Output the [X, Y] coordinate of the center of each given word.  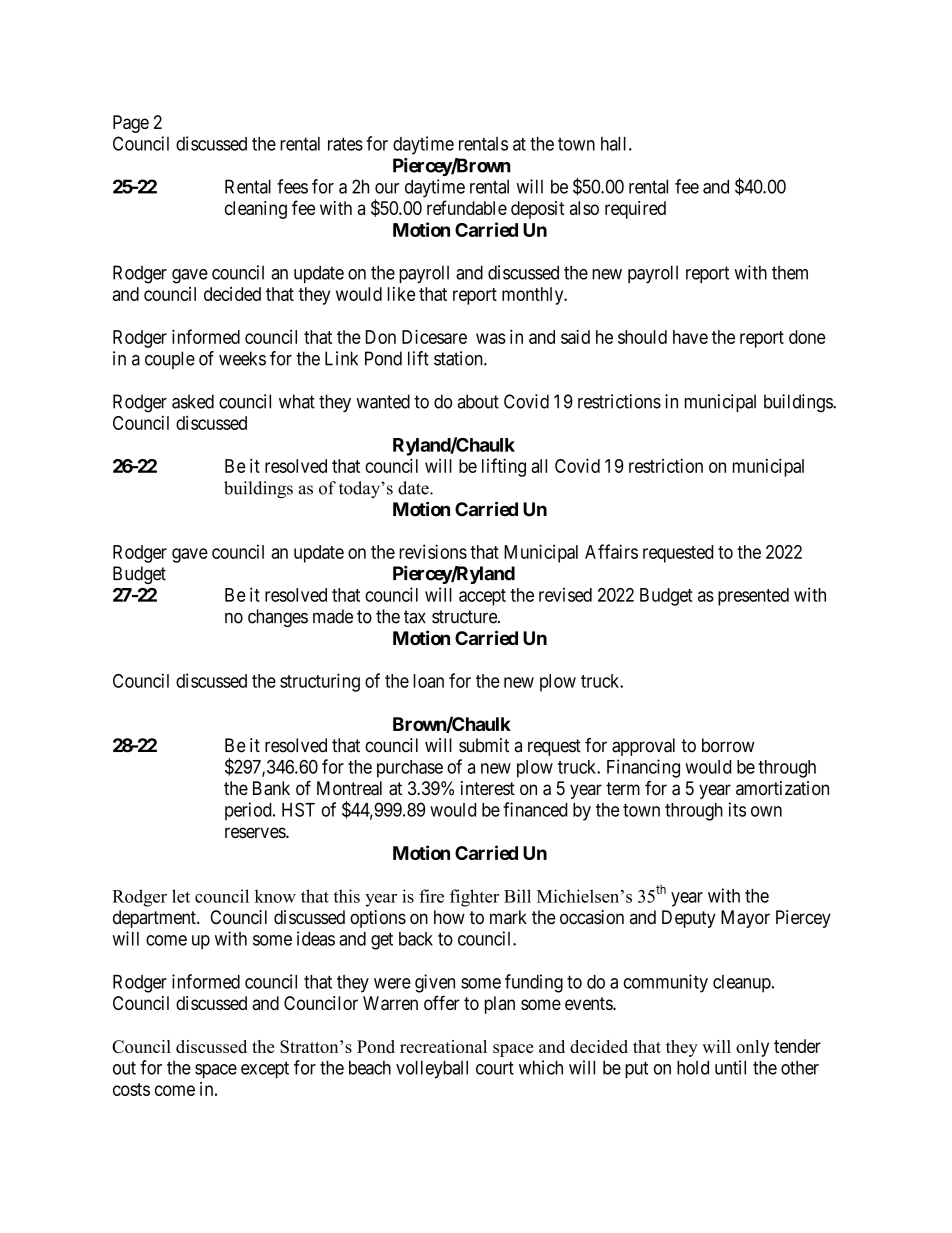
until [730, 1067]
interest [488, 788]
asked [193, 401]
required [635, 210]
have [690, 337]
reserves [256, 833]
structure [465, 617]
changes [278, 618]
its [737, 809]
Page [131, 124]
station [459, 358]
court [495, 1068]
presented [753, 597]
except [265, 1069]
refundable [467, 207]
